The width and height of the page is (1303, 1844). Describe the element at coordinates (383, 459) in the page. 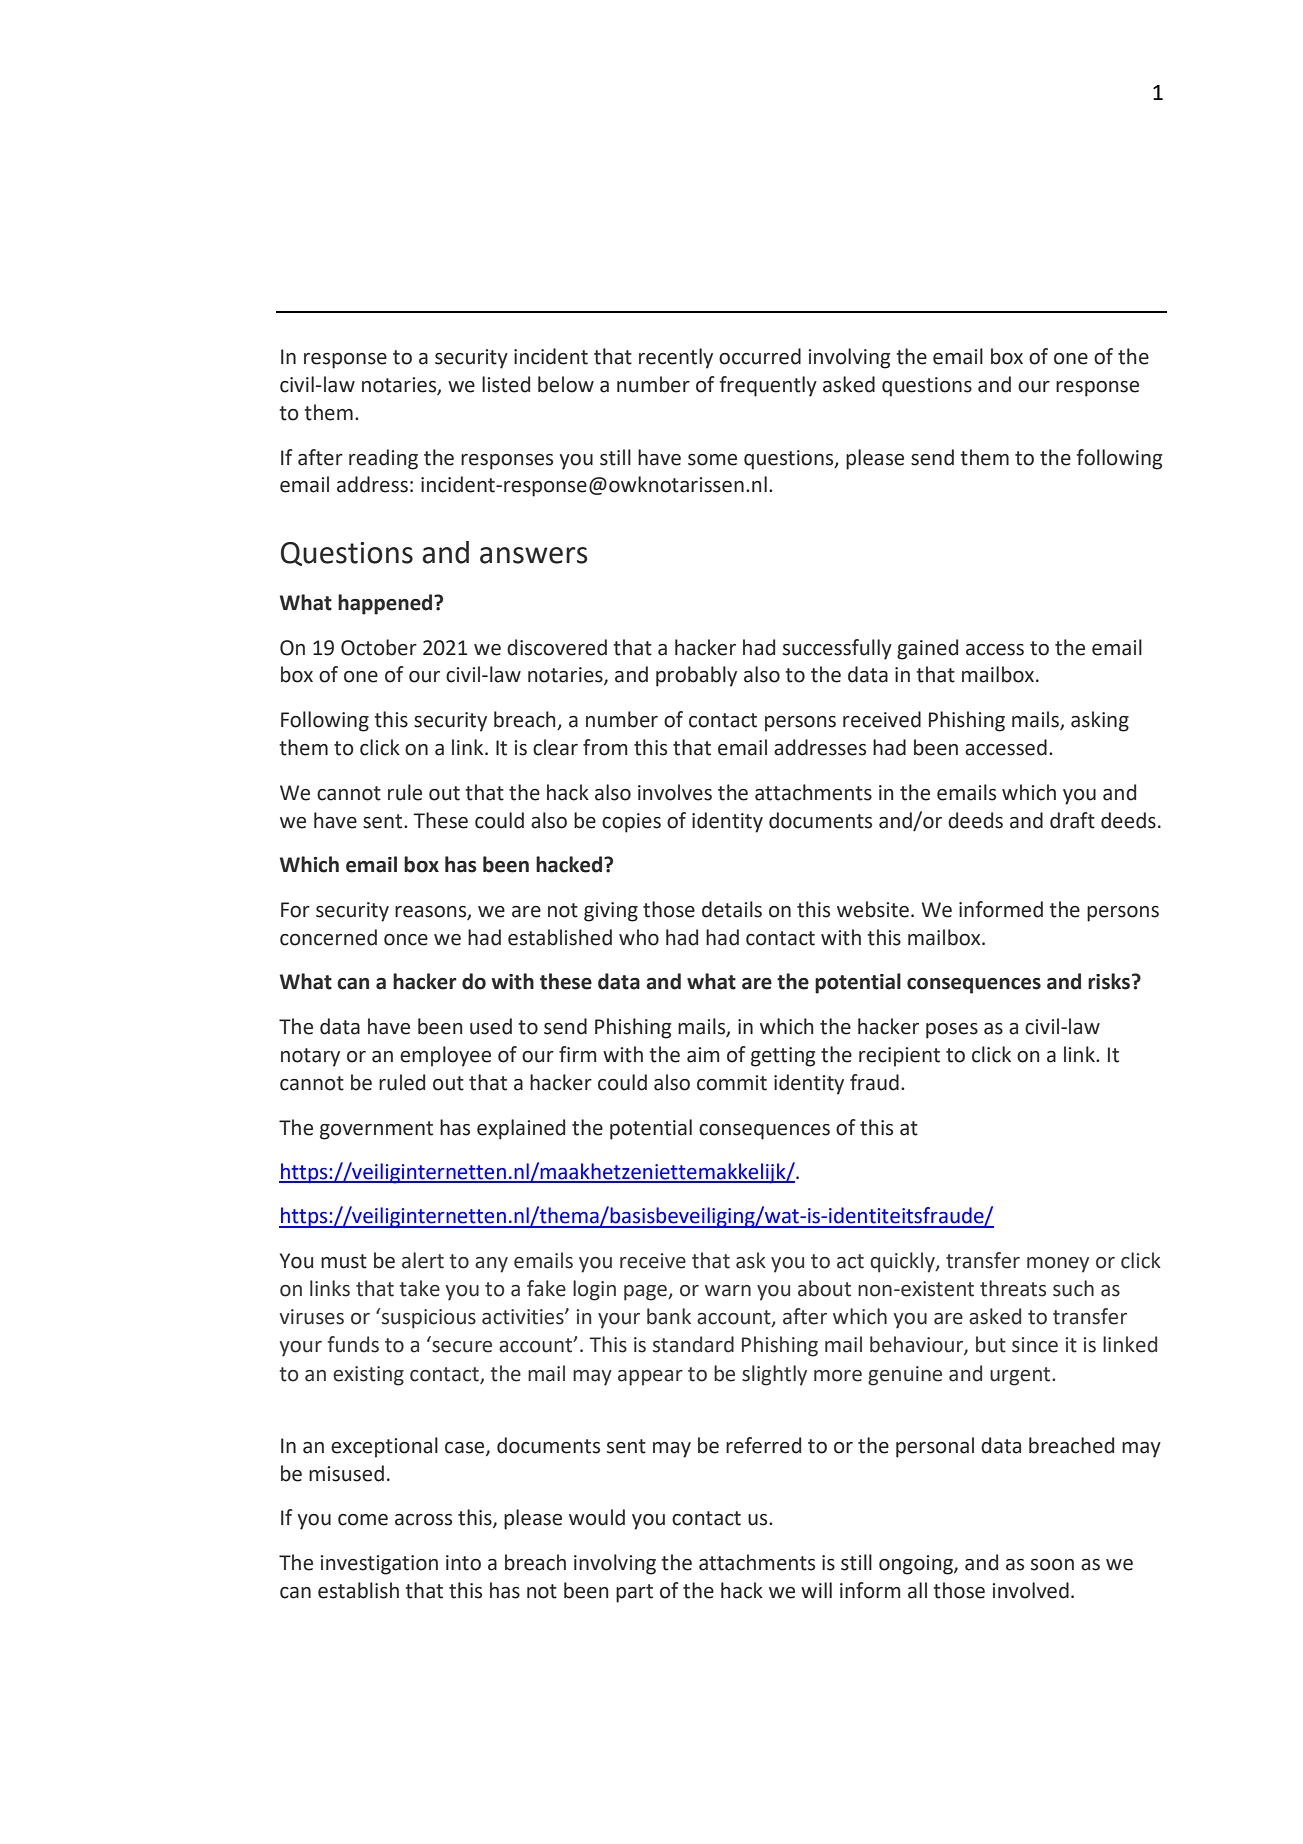

I see `reading` at that location.
